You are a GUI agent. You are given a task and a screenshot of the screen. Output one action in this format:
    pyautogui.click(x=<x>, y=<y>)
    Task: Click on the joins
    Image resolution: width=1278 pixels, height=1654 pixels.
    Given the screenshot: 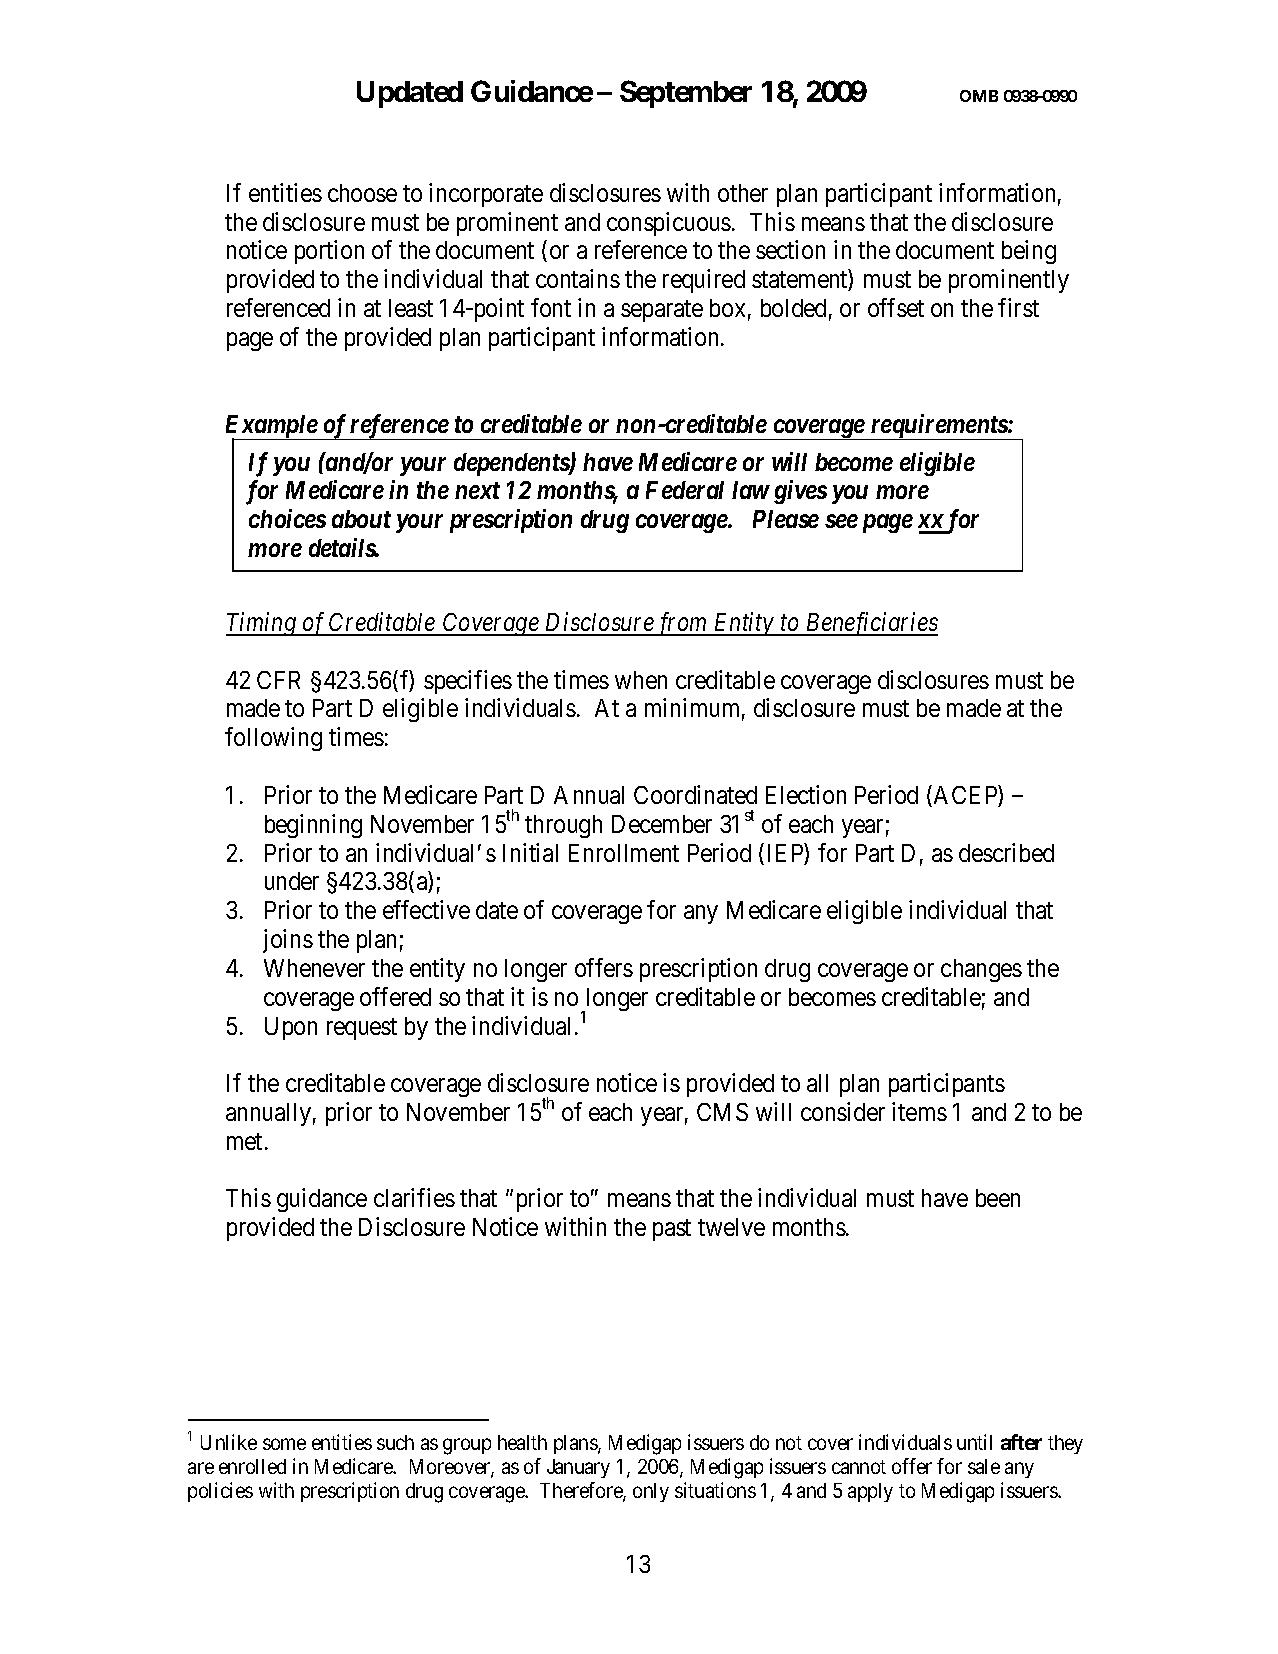 What is the action you would take?
    pyautogui.click(x=288, y=941)
